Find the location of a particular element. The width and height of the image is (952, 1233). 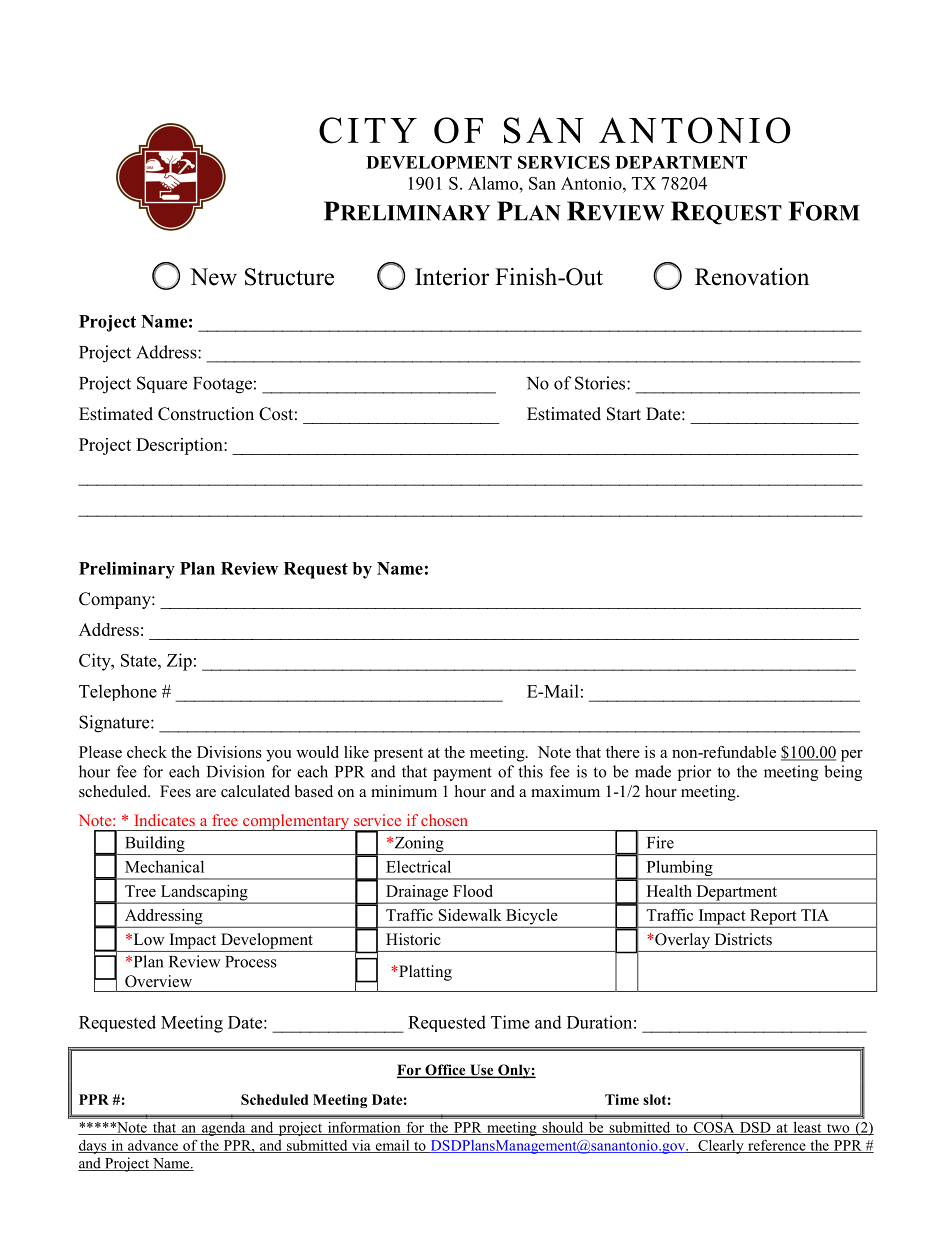

Renovation is located at coordinates (752, 277).
